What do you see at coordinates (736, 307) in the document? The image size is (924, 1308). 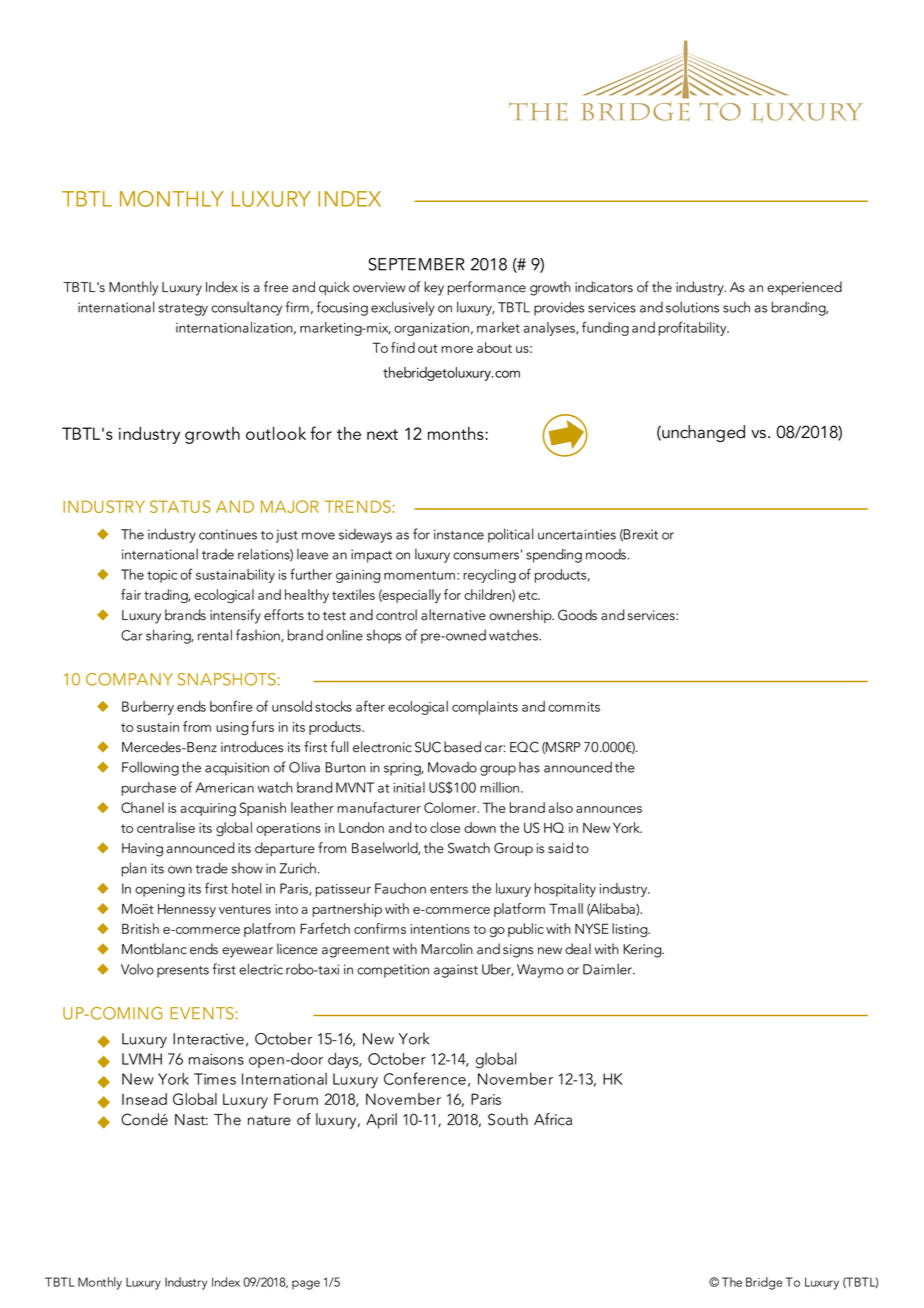 I see `such` at bounding box center [736, 307].
